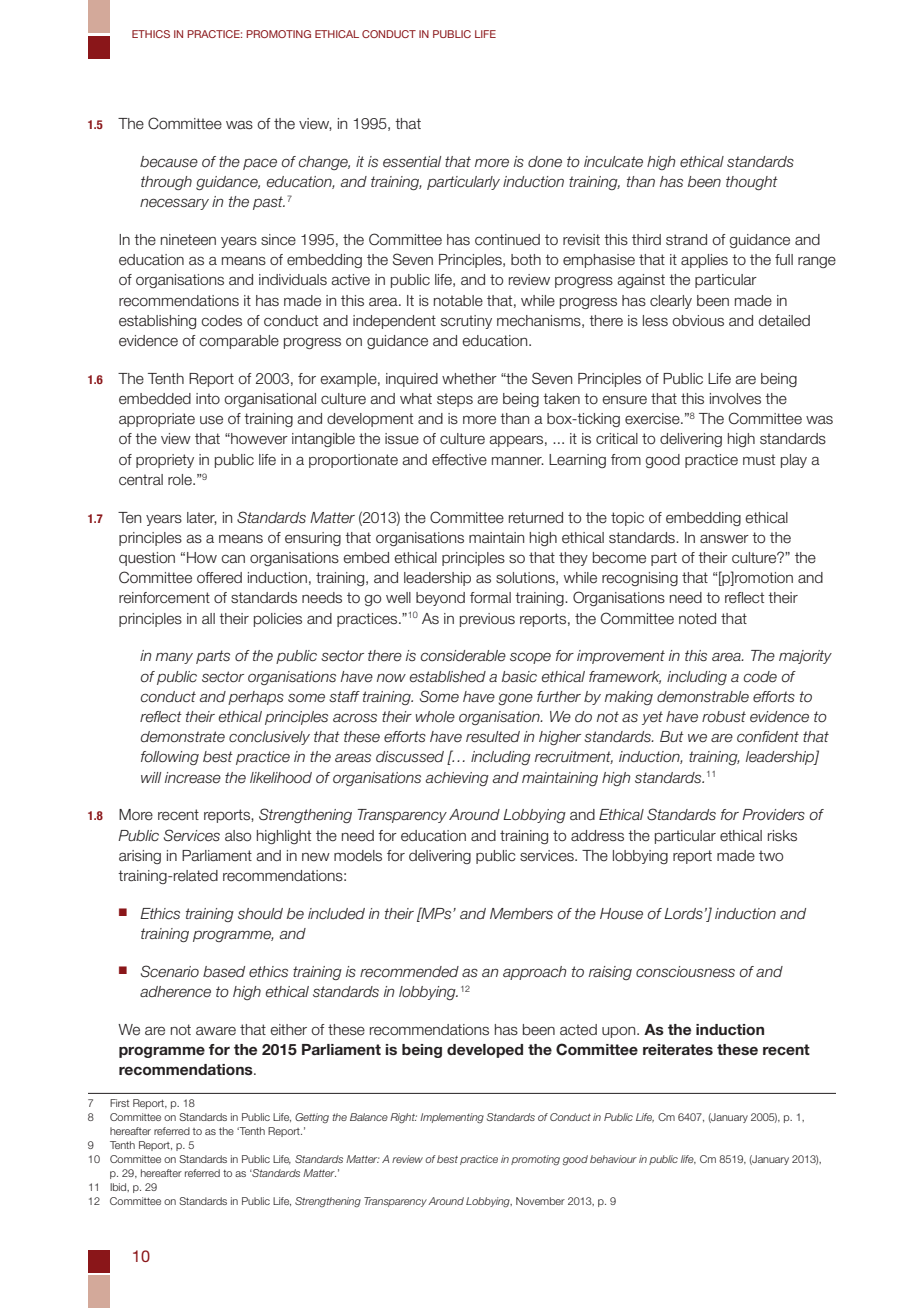 The width and height of the page is (924, 1308). What do you see at coordinates (174, 204) in the page?
I see `necessary` at bounding box center [174, 204].
